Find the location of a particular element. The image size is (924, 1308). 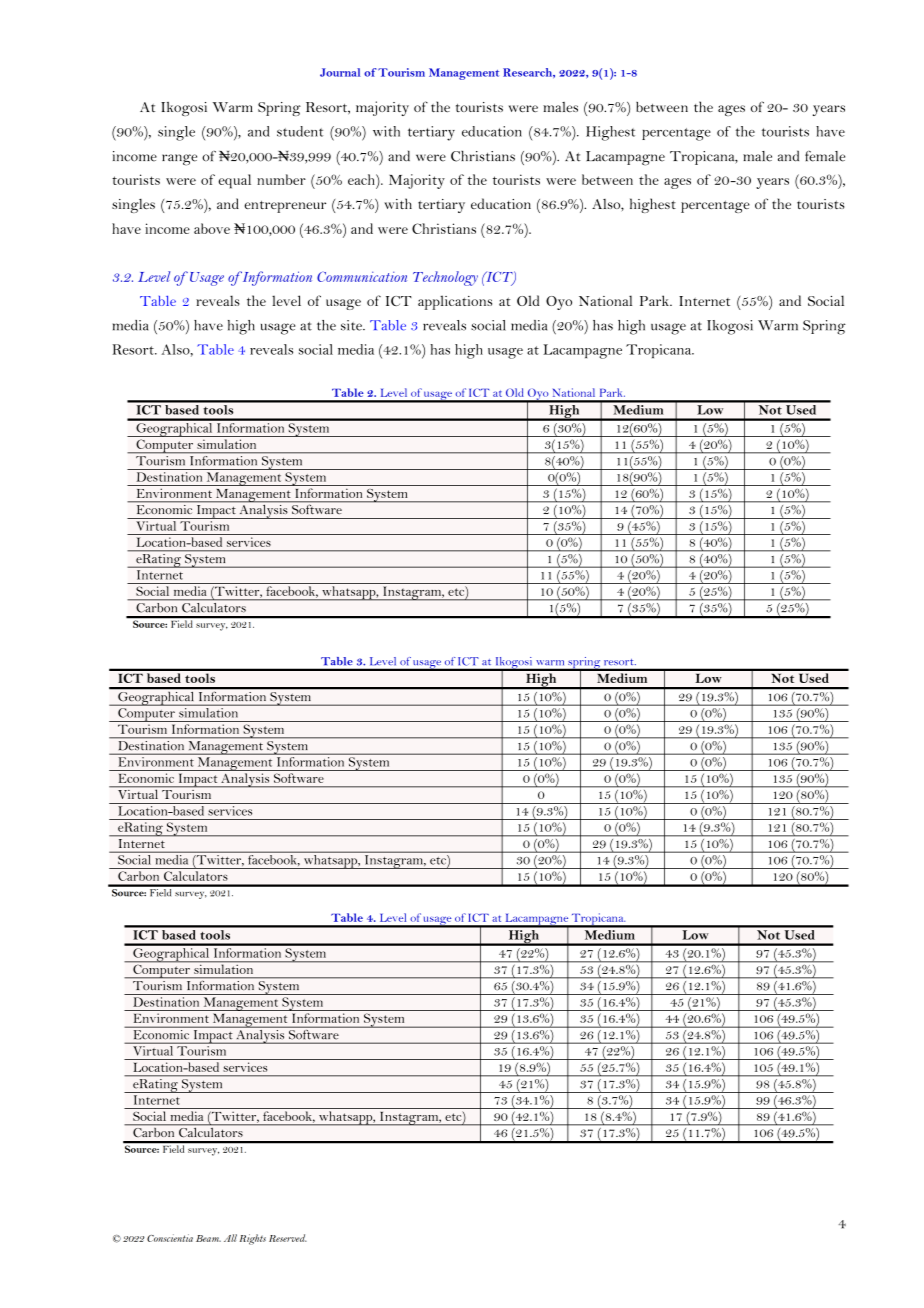

equal is located at coordinates (234, 181).
